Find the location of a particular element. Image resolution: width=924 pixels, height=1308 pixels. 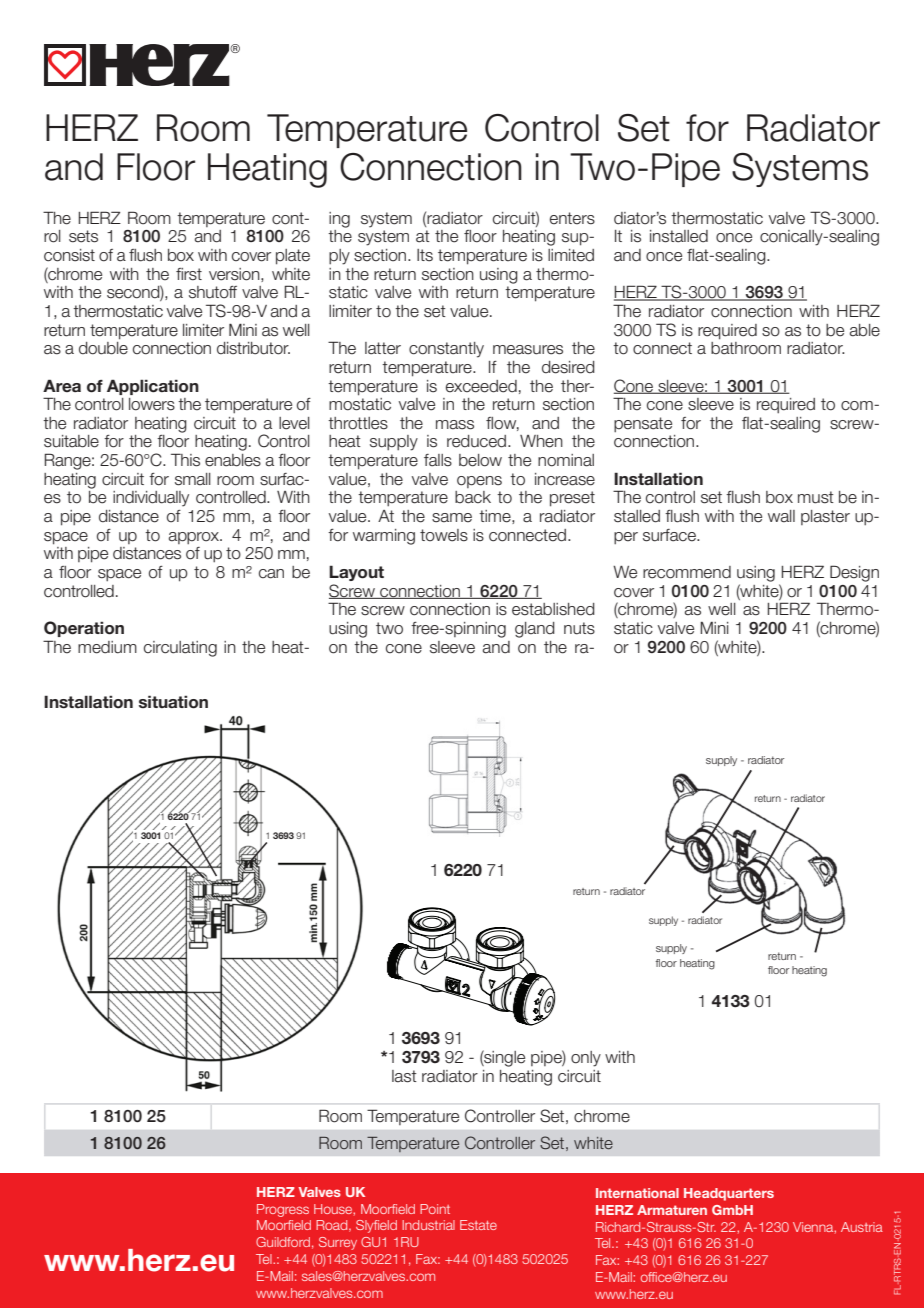

Headquarters is located at coordinates (729, 1194).
